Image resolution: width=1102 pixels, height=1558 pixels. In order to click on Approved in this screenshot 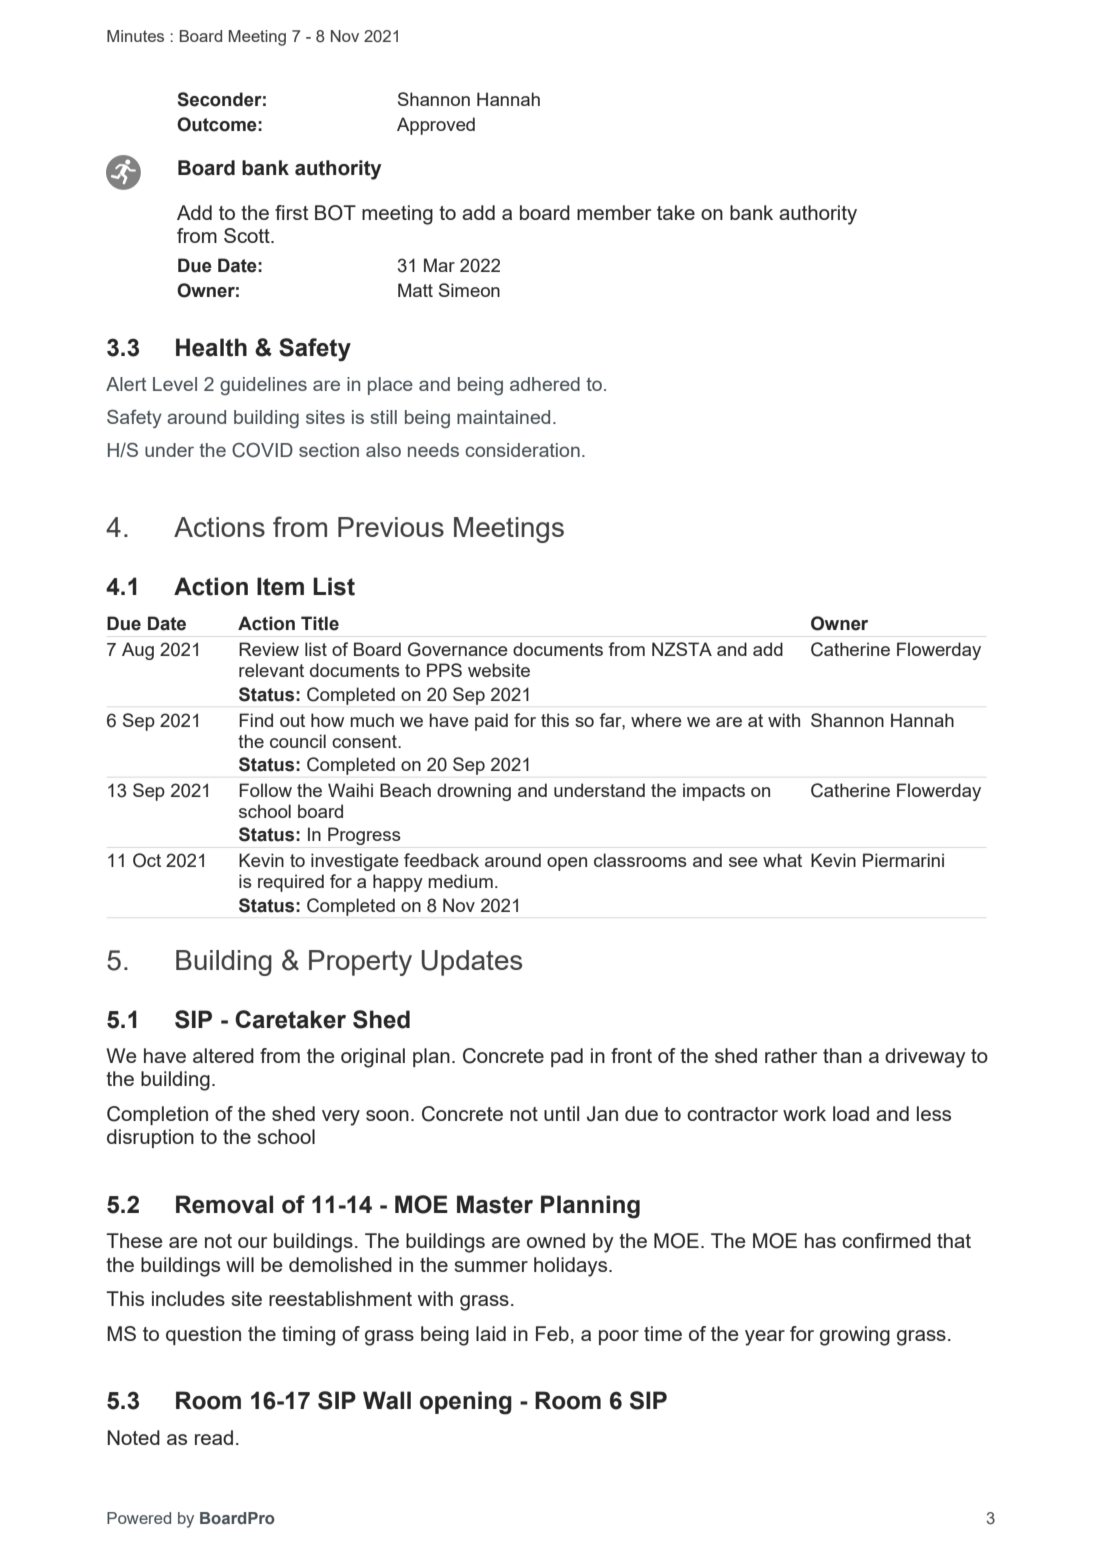, I will do `click(436, 126)`.
